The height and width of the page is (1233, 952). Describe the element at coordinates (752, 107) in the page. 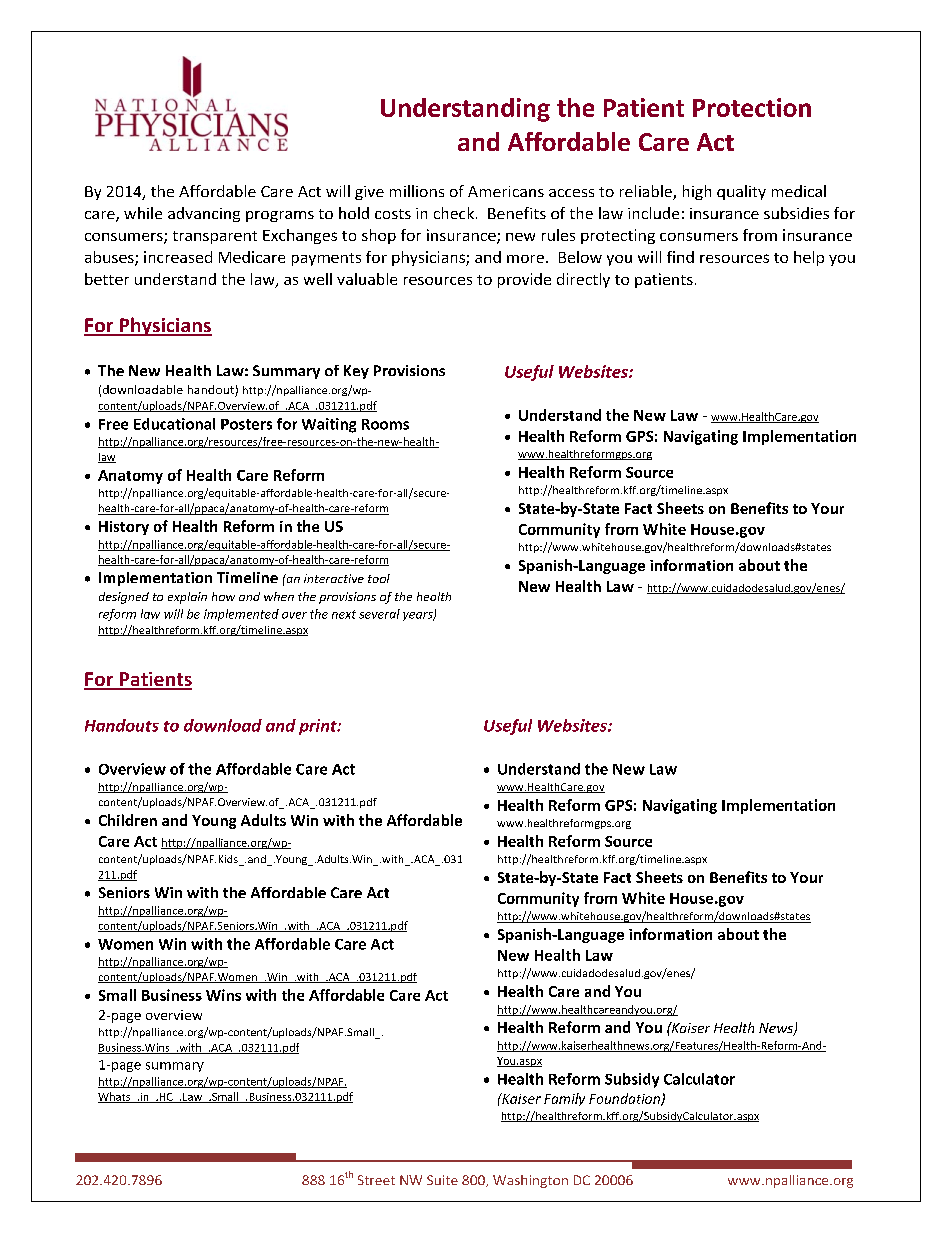

I see `Protection` at that location.
